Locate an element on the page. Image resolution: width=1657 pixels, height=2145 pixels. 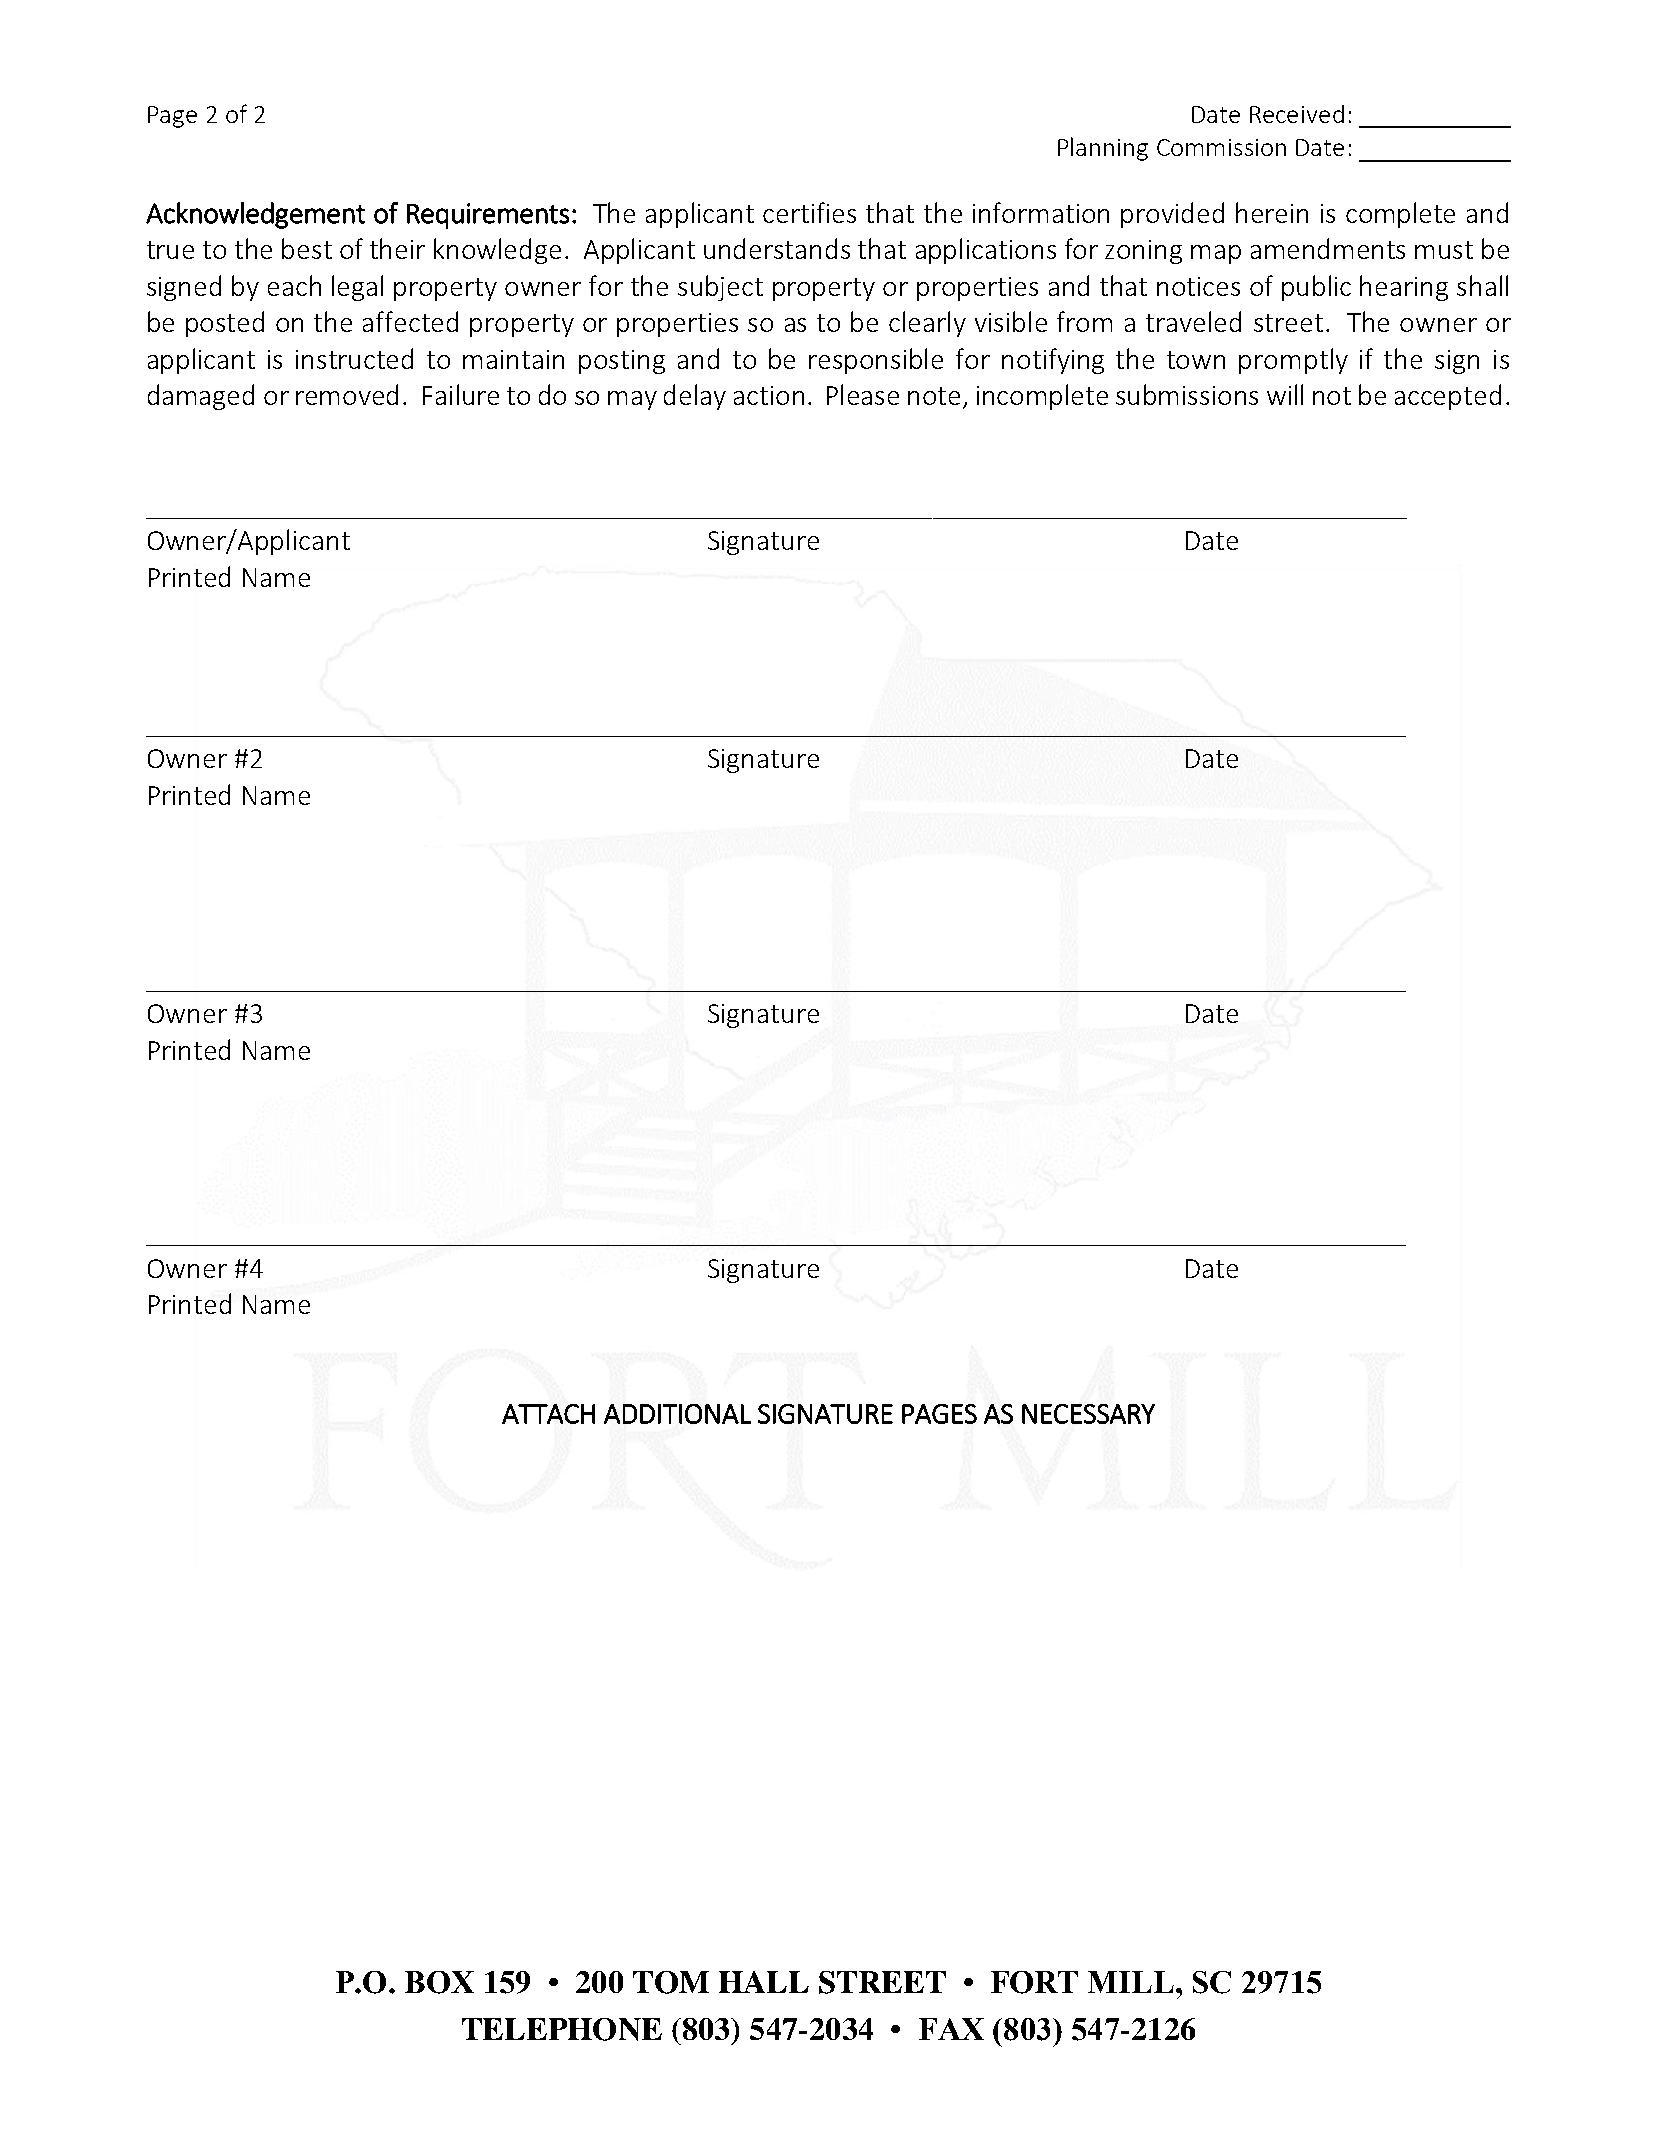
MILL is located at coordinates (1131, 1982).
